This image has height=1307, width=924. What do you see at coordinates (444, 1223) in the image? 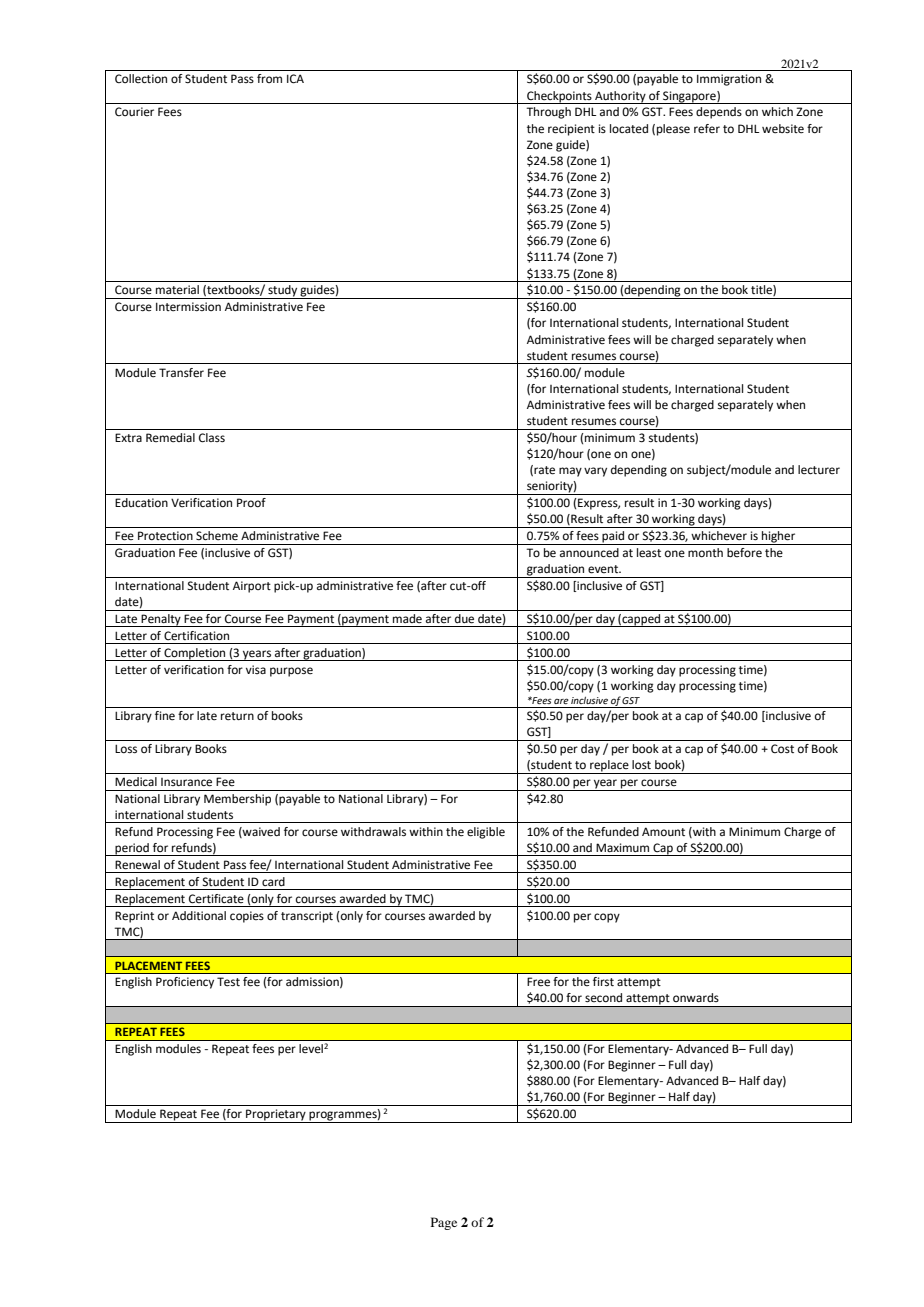
I see `Page` at bounding box center [444, 1223].
